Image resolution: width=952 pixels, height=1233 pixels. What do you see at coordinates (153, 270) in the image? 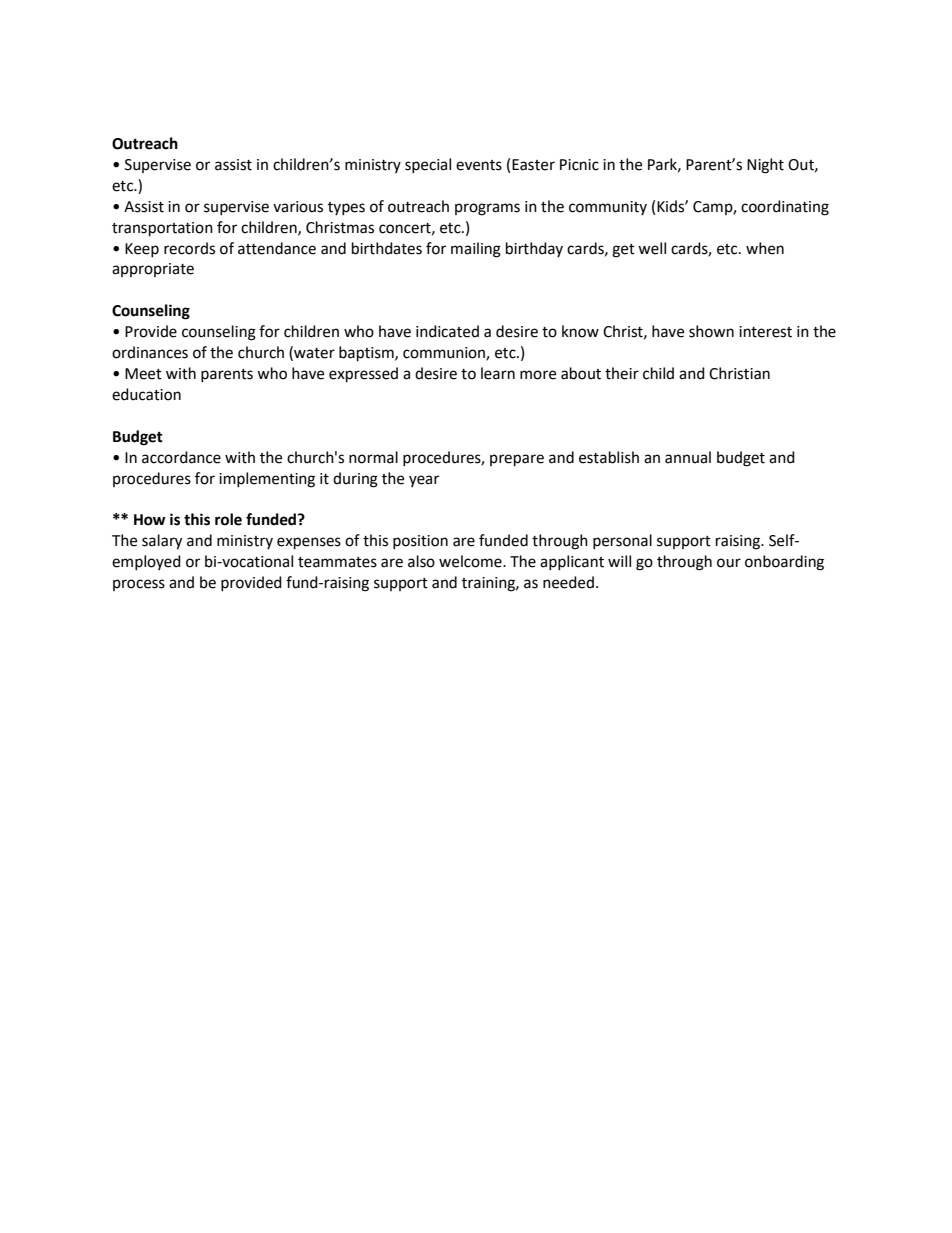
I see `appropriate` at bounding box center [153, 270].
